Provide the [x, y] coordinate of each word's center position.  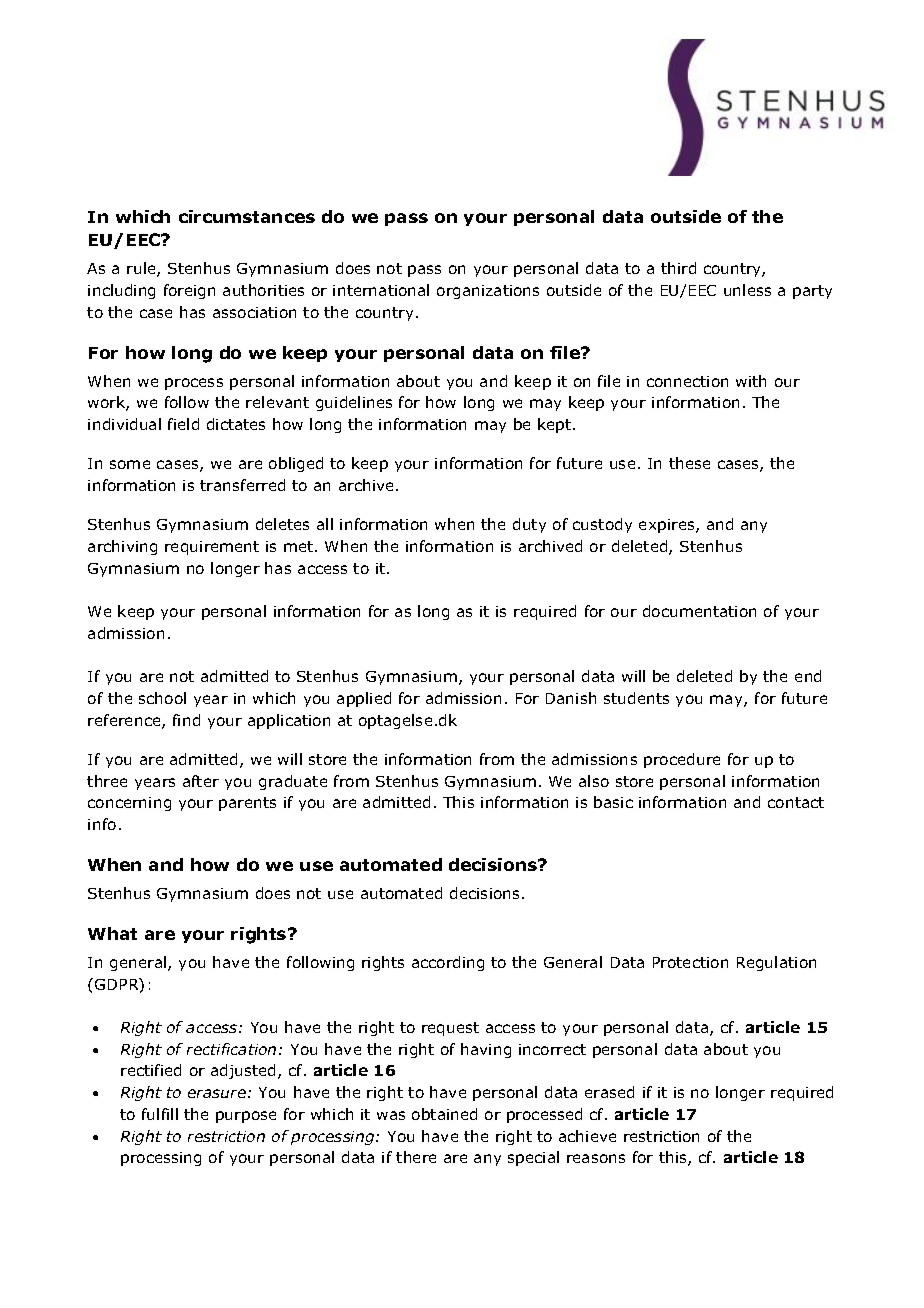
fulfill [160, 1114]
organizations [488, 292]
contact [796, 802]
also [594, 781]
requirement [212, 548]
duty [529, 525]
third [678, 268]
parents [247, 804]
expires [668, 526]
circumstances [247, 216]
